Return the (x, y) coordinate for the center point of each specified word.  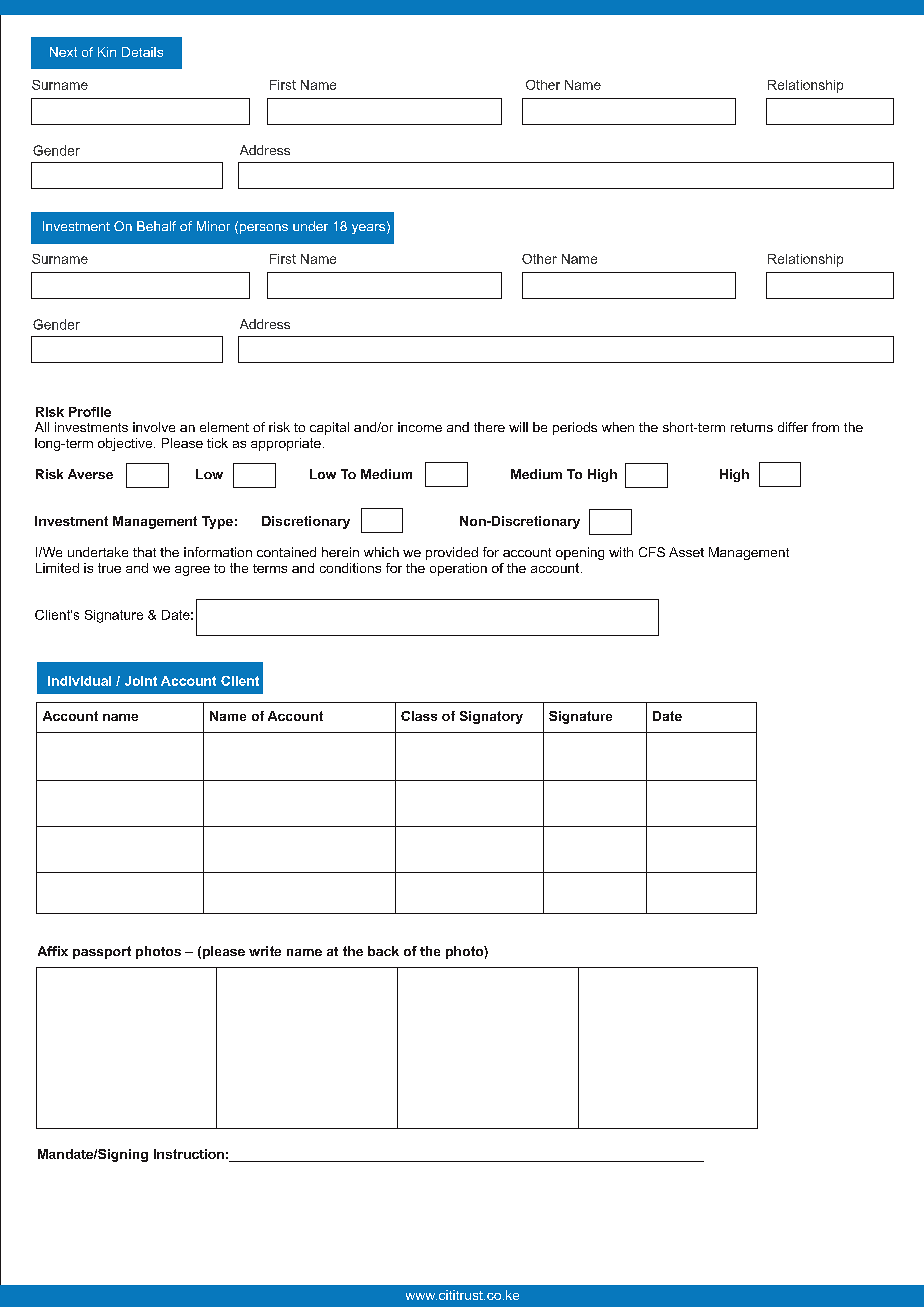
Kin (107, 52)
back (383, 951)
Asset (686, 552)
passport (102, 952)
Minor (213, 226)
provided (452, 553)
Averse (90, 474)
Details (142, 52)
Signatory (491, 717)
